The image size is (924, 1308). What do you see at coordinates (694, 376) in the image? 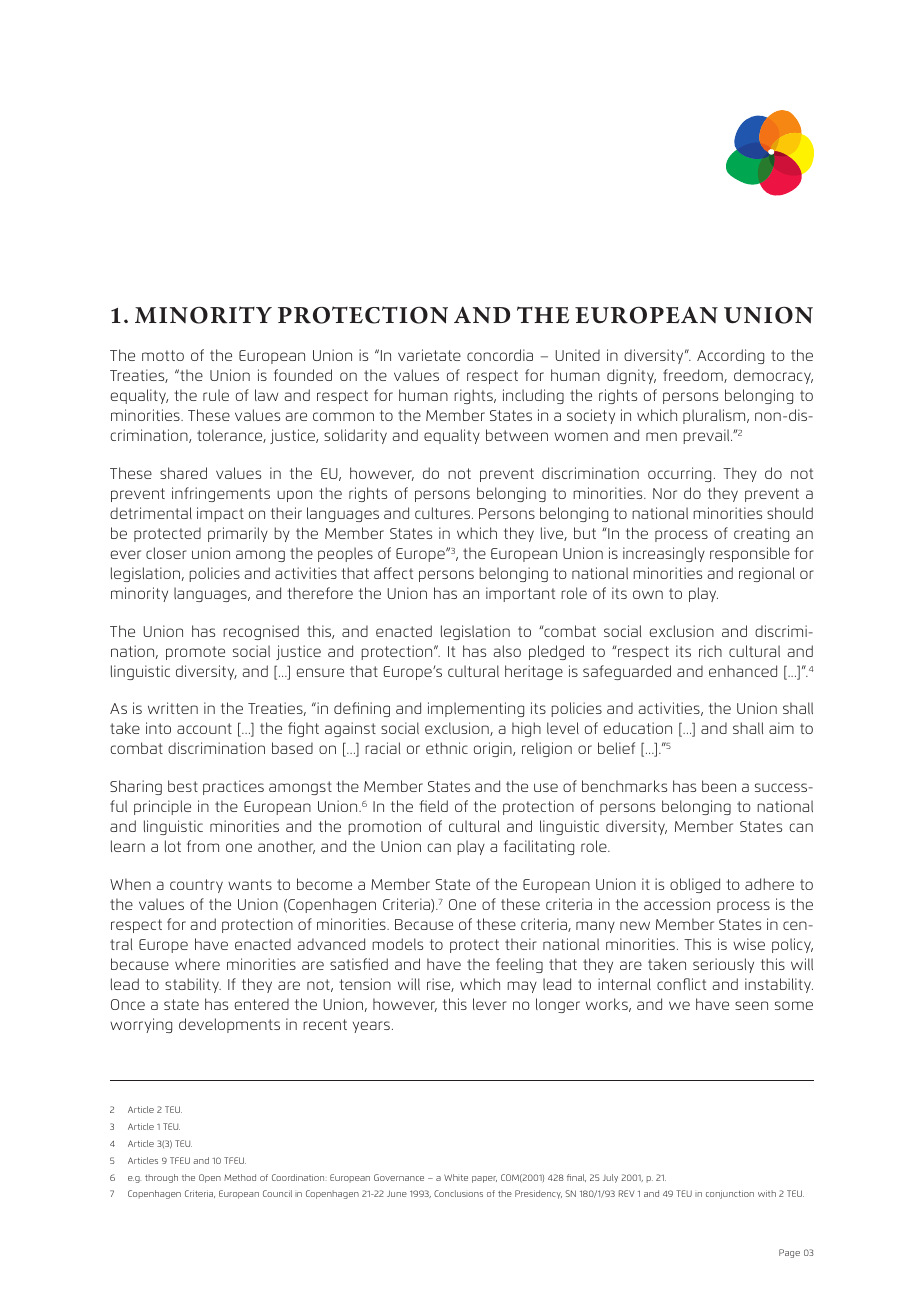
I see `freedom` at bounding box center [694, 376].
